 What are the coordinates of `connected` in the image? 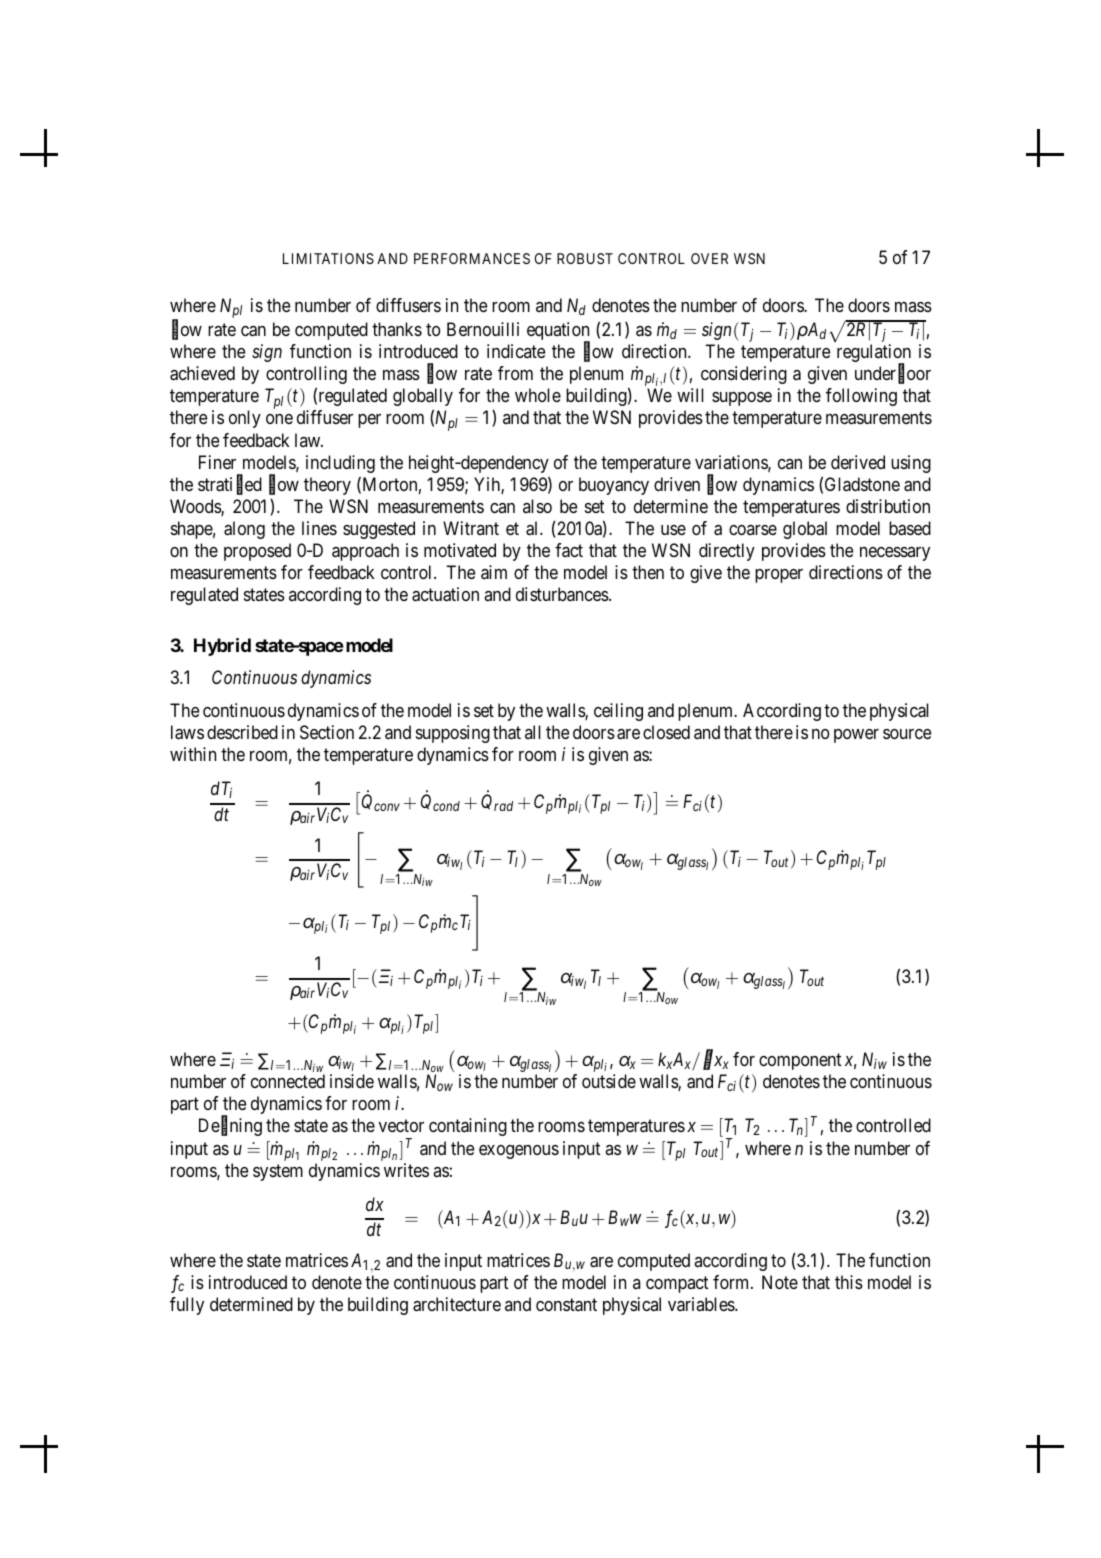 It's located at (288, 1081).
